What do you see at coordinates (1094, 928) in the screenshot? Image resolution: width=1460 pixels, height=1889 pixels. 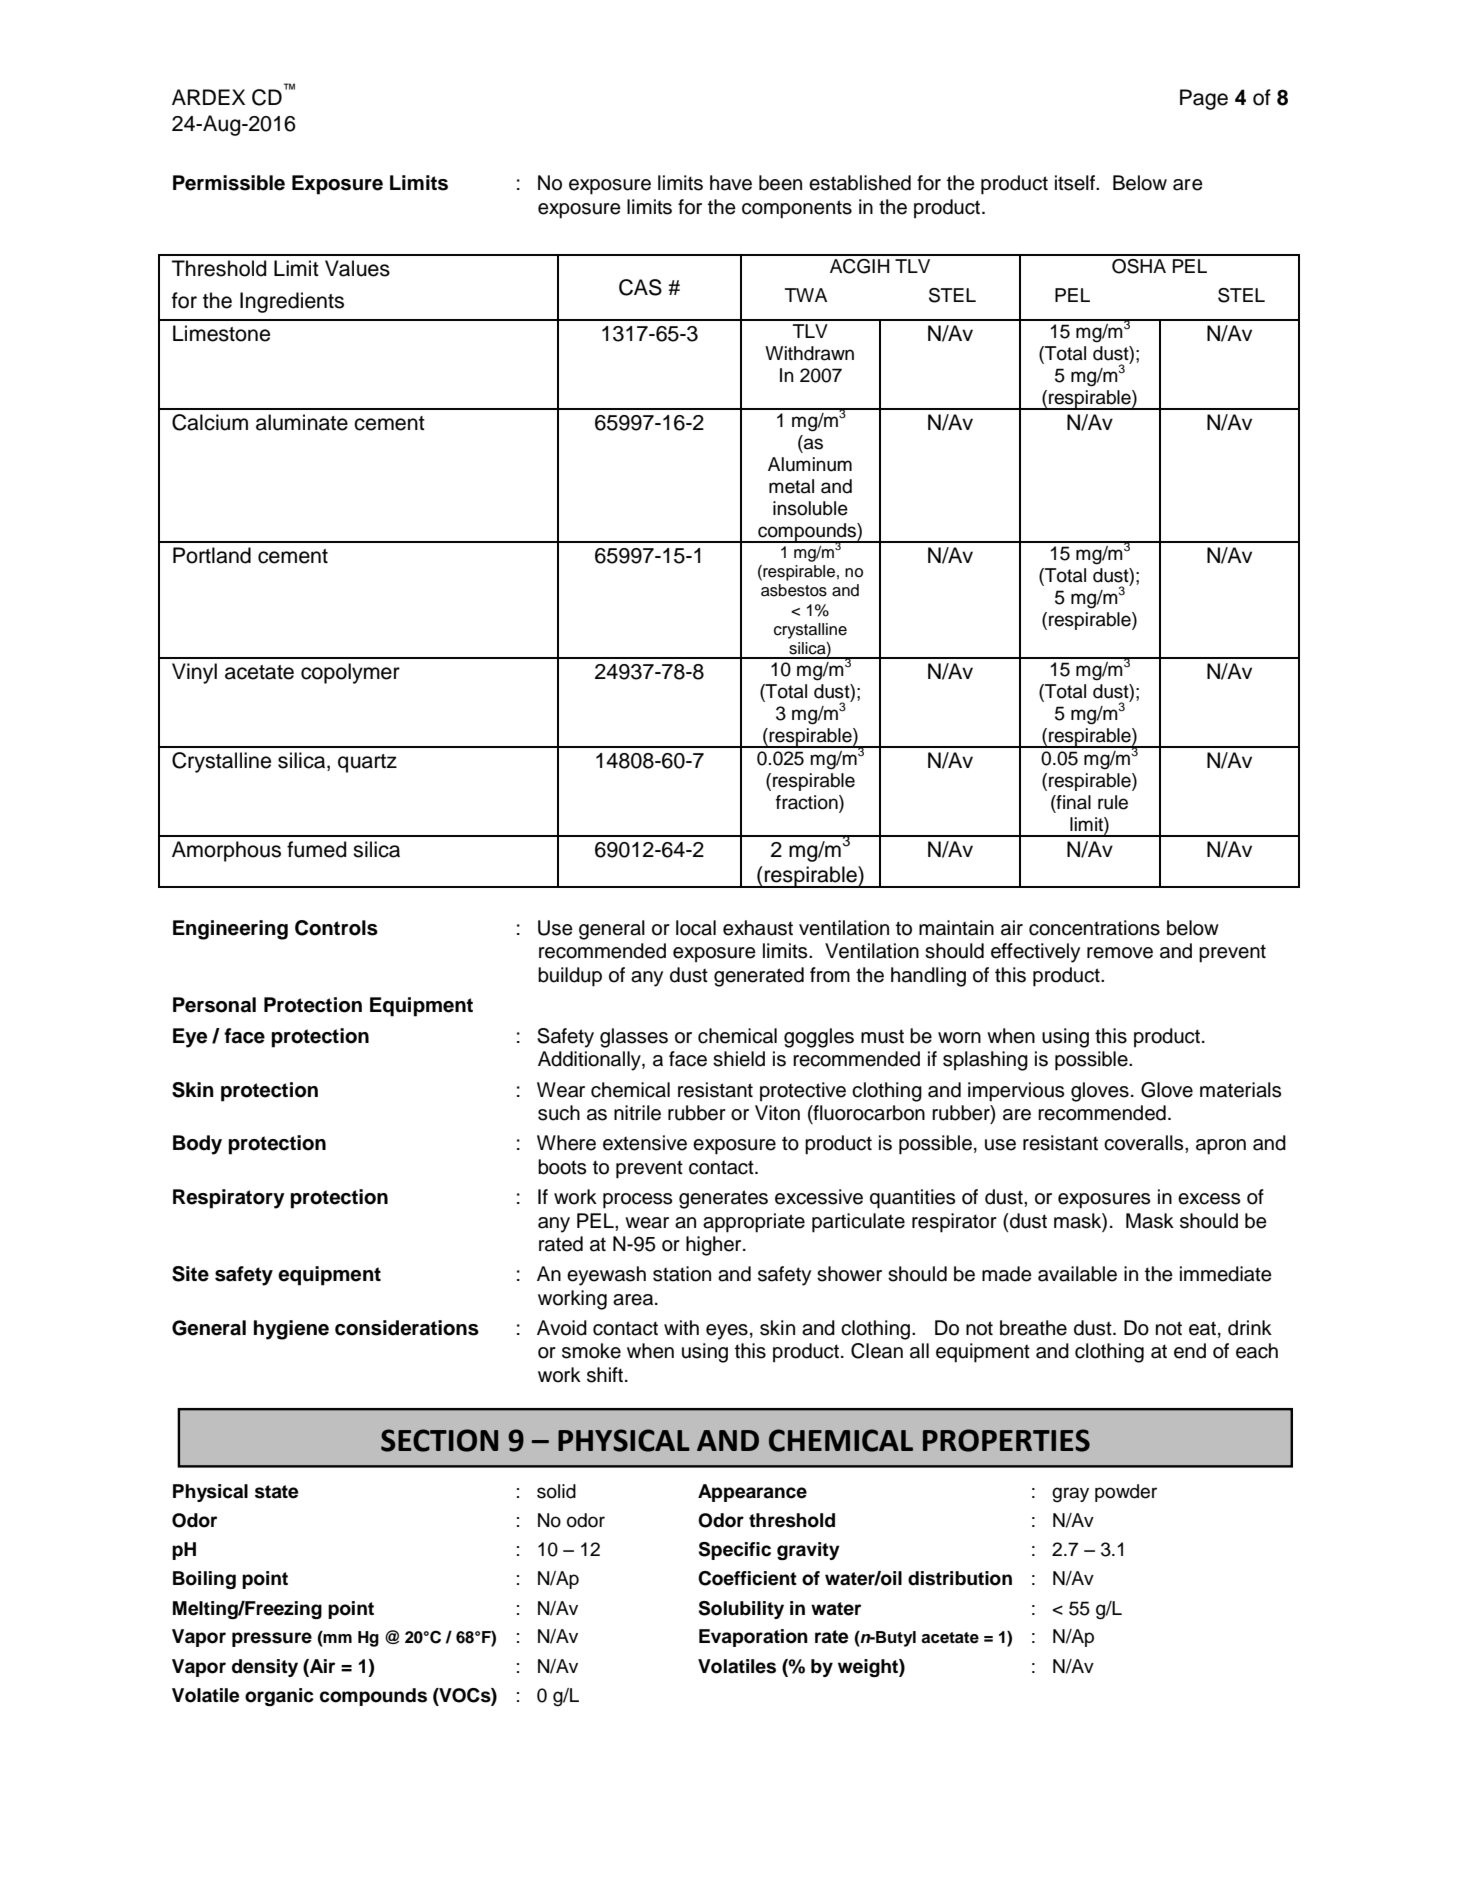 I see `concentrations` at bounding box center [1094, 928].
